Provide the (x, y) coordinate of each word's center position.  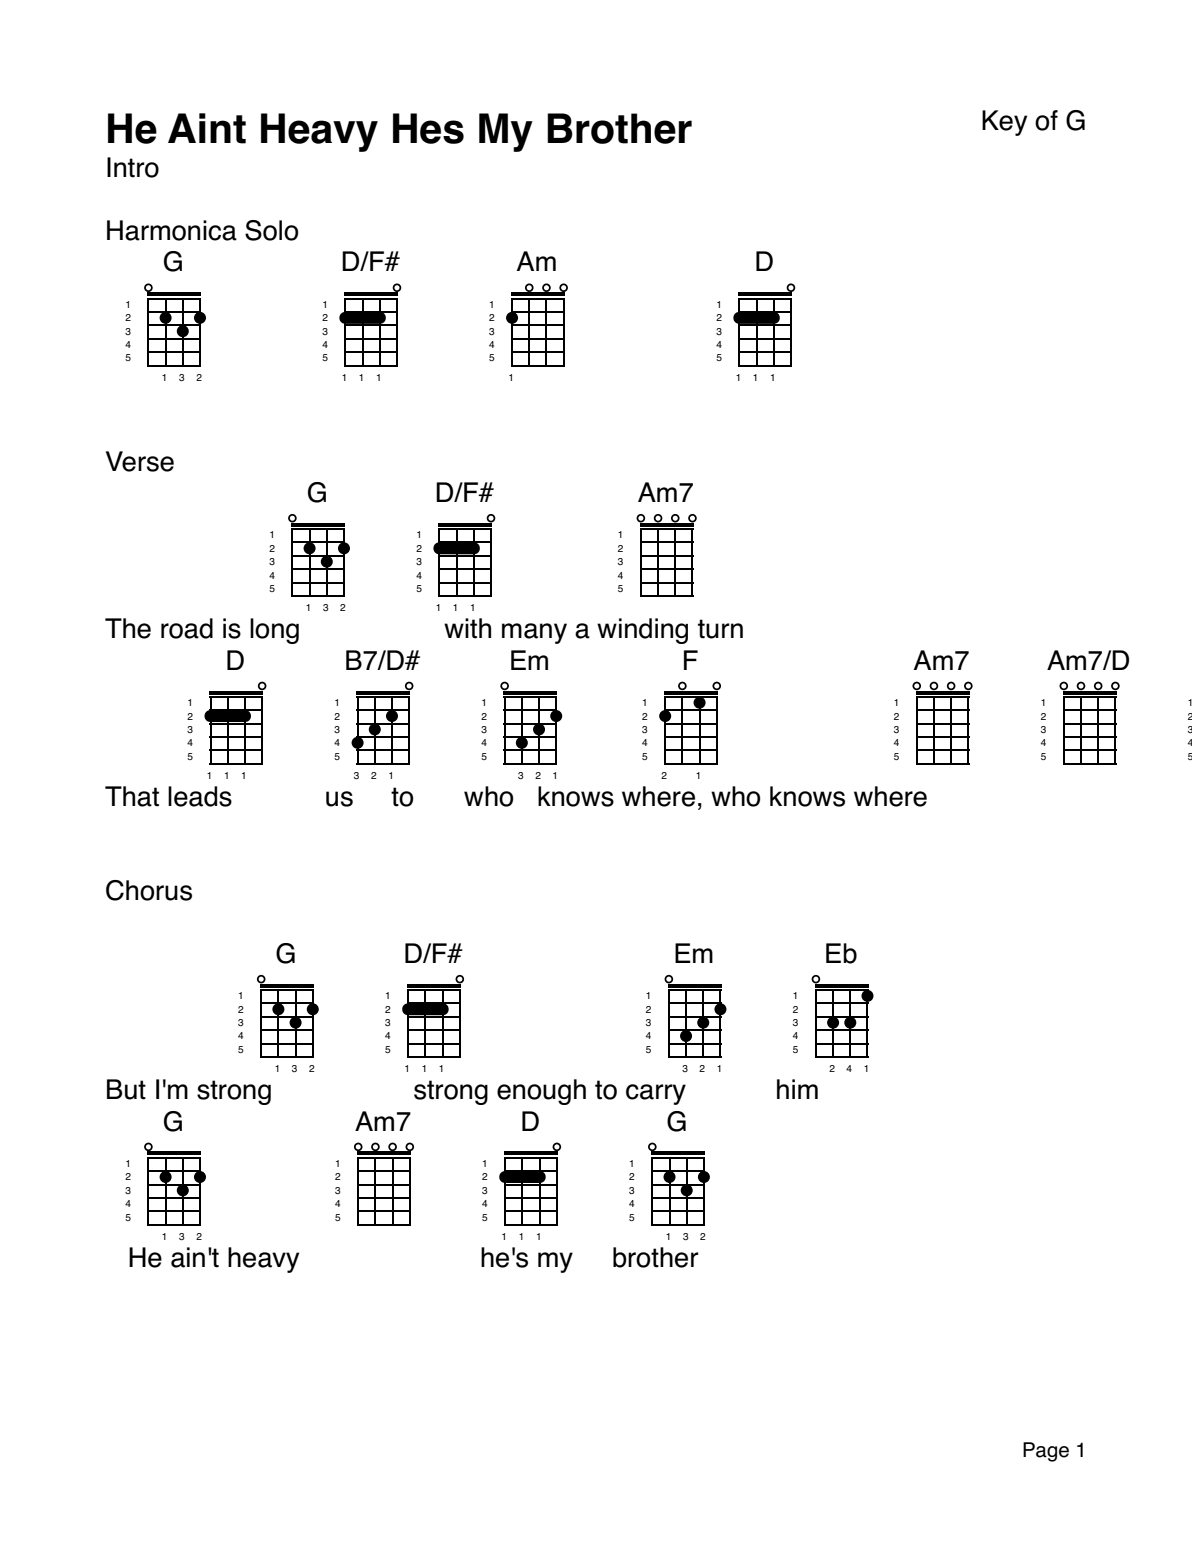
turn (720, 629)
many (534, 633)
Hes (428, 128)
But (126, 1089)
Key (1004, 123)
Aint (207, 128)
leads (200, 796)
